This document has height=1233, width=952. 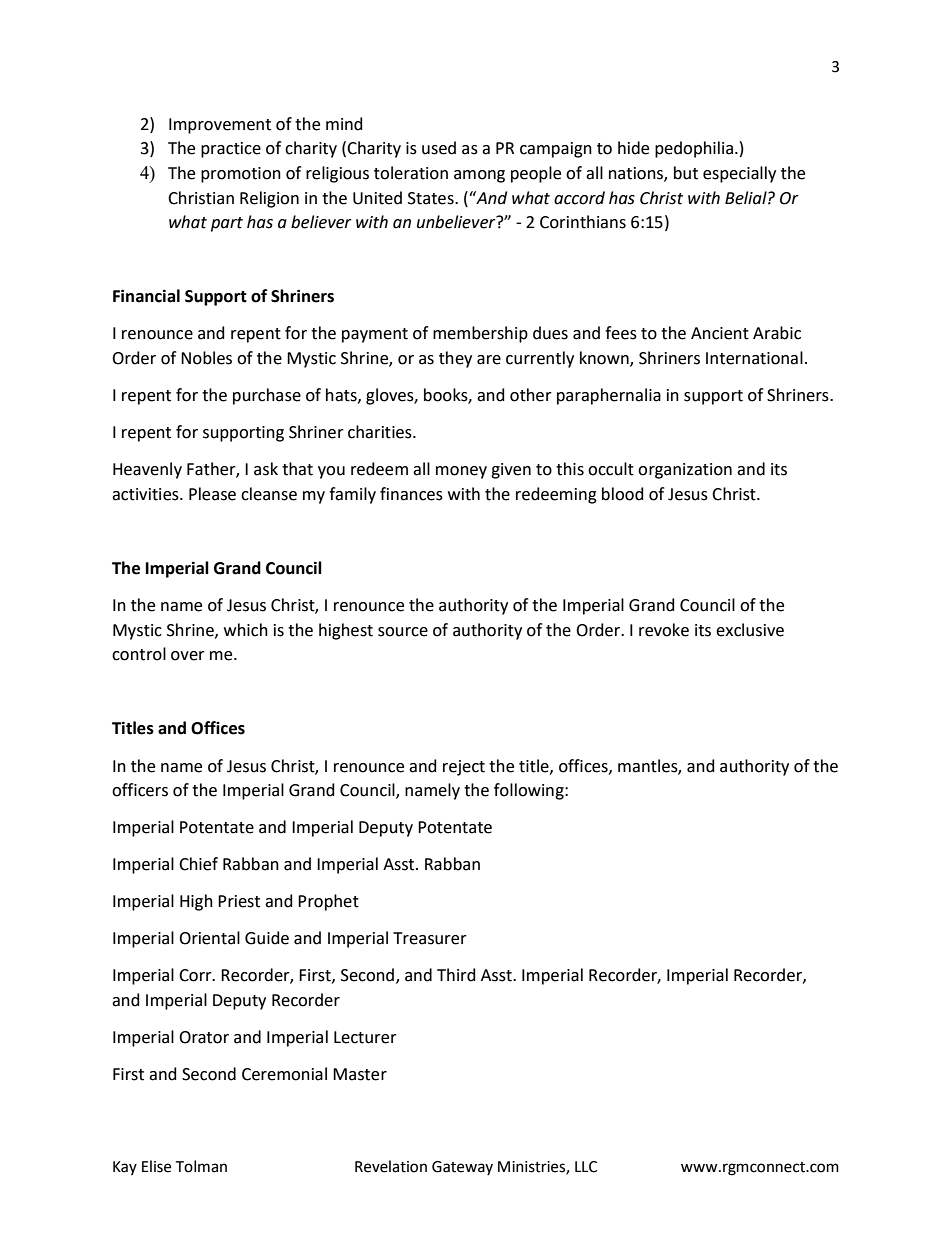 I want to click on Gateway, so click(x=462, y=1168).
